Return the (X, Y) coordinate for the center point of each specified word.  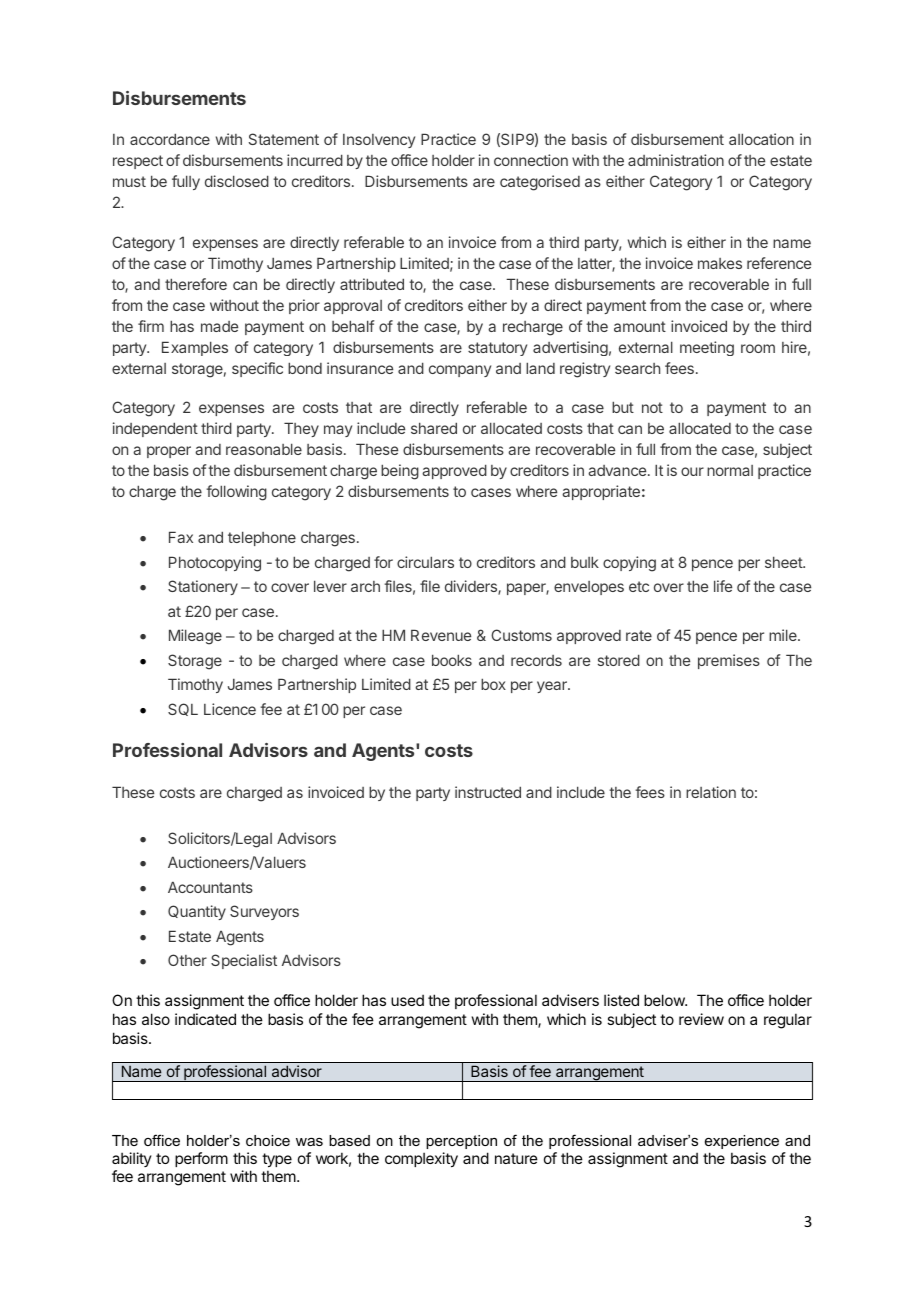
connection (531, 160)
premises (729, 661)
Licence (230, 709)
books (452, 660)
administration (676, 160)
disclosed (237, 181)
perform (201, 1159)
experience (742, 1142)
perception (461, 1142)
